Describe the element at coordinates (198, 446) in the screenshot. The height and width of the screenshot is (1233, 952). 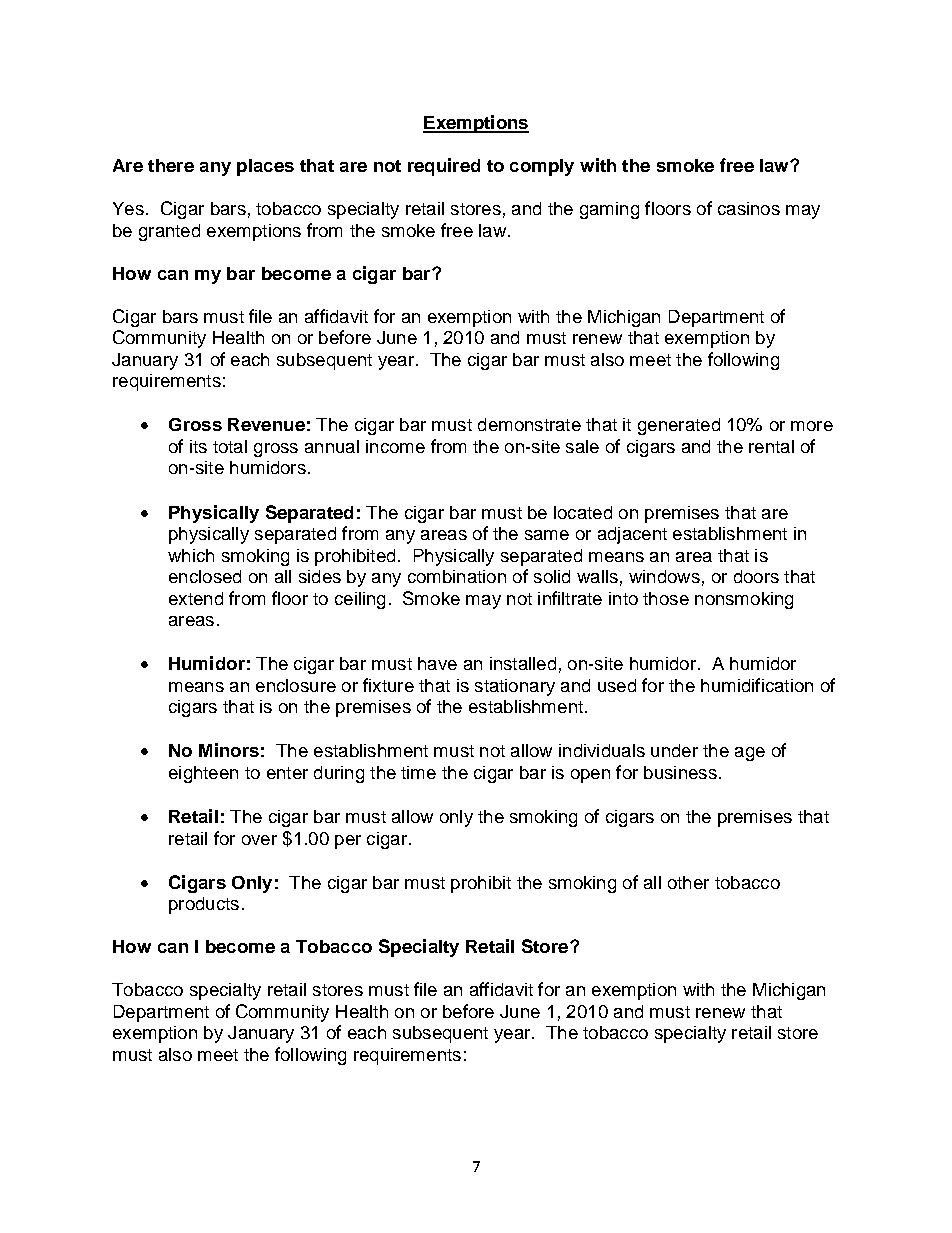
I see `its` at that location.
